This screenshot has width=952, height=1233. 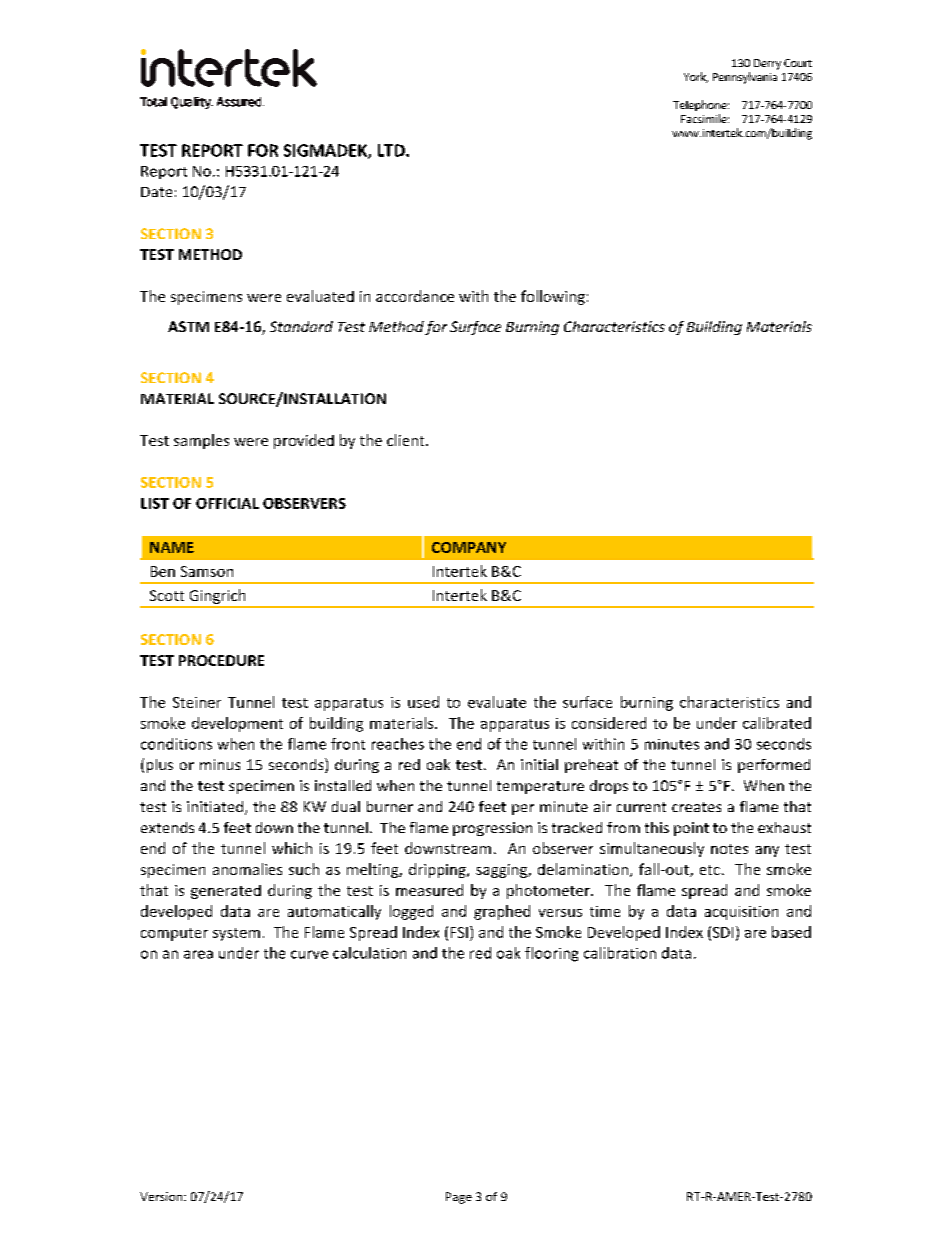 I want to click on LTD, so click(x=392, y=150).
